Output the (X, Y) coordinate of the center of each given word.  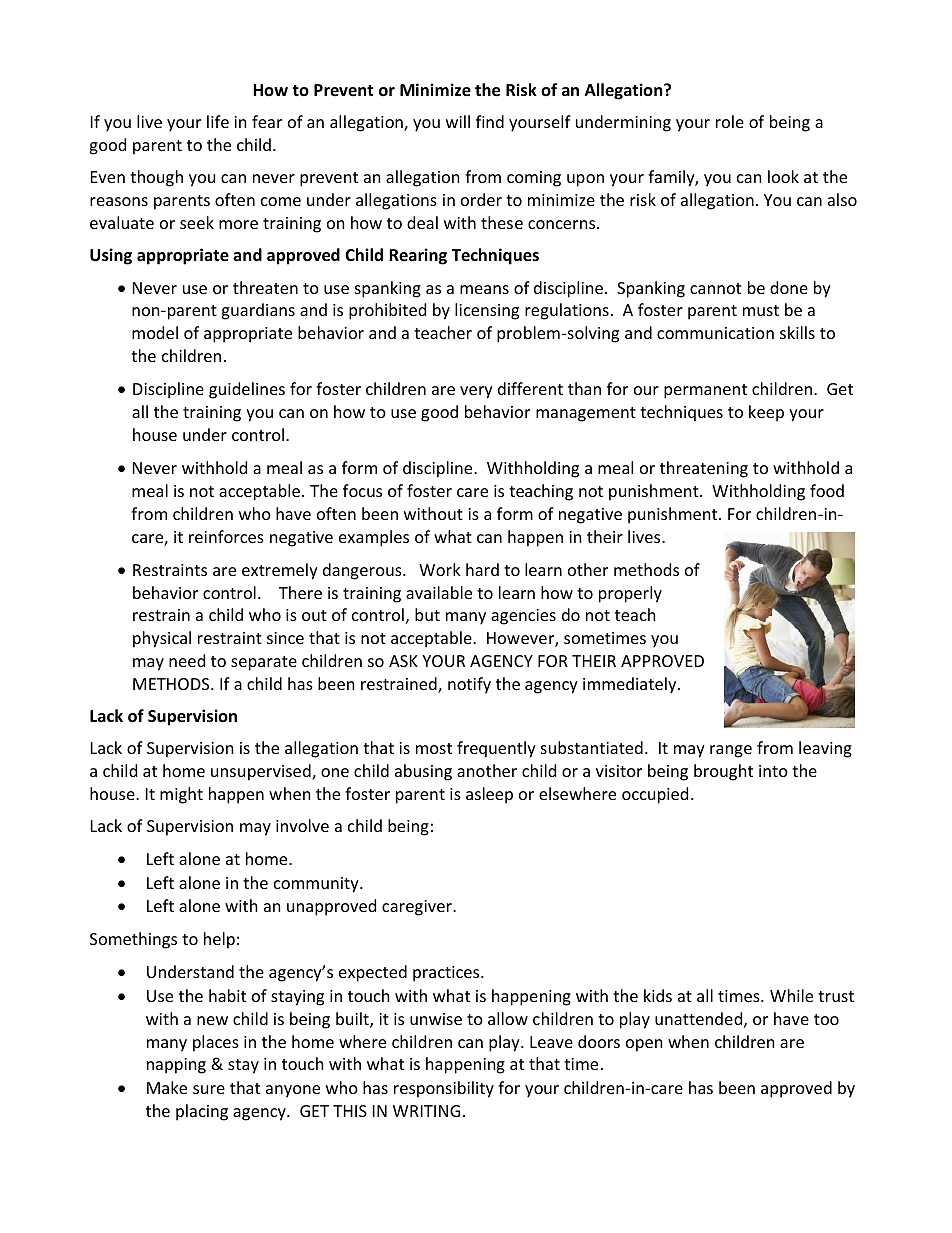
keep (766, 413)
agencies (523, 617)
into (773, 771)
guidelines (247, 390)
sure (209, 1089)
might (181, 795)
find (490, 121)
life (218, 121)
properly (630, 594)
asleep (489, 795)
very (476, 392)
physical (162, 639)
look (783, 176)
